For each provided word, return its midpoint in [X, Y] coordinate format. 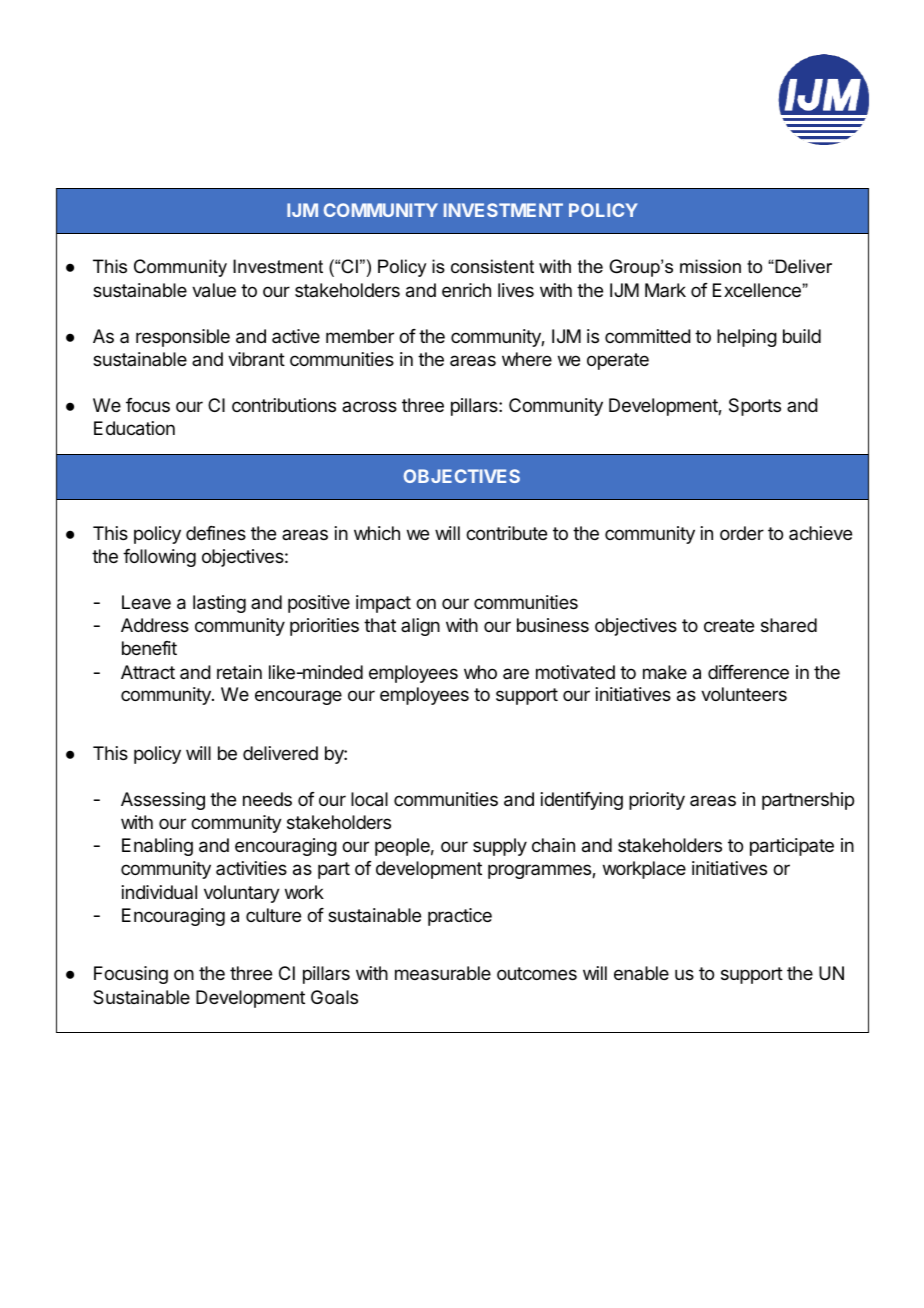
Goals [334, 997]
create [729, 625]
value [214, 290]
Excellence [758, 290]
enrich [466, 290]
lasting [219, 604]
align [420, 627]
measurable [443, 973]
